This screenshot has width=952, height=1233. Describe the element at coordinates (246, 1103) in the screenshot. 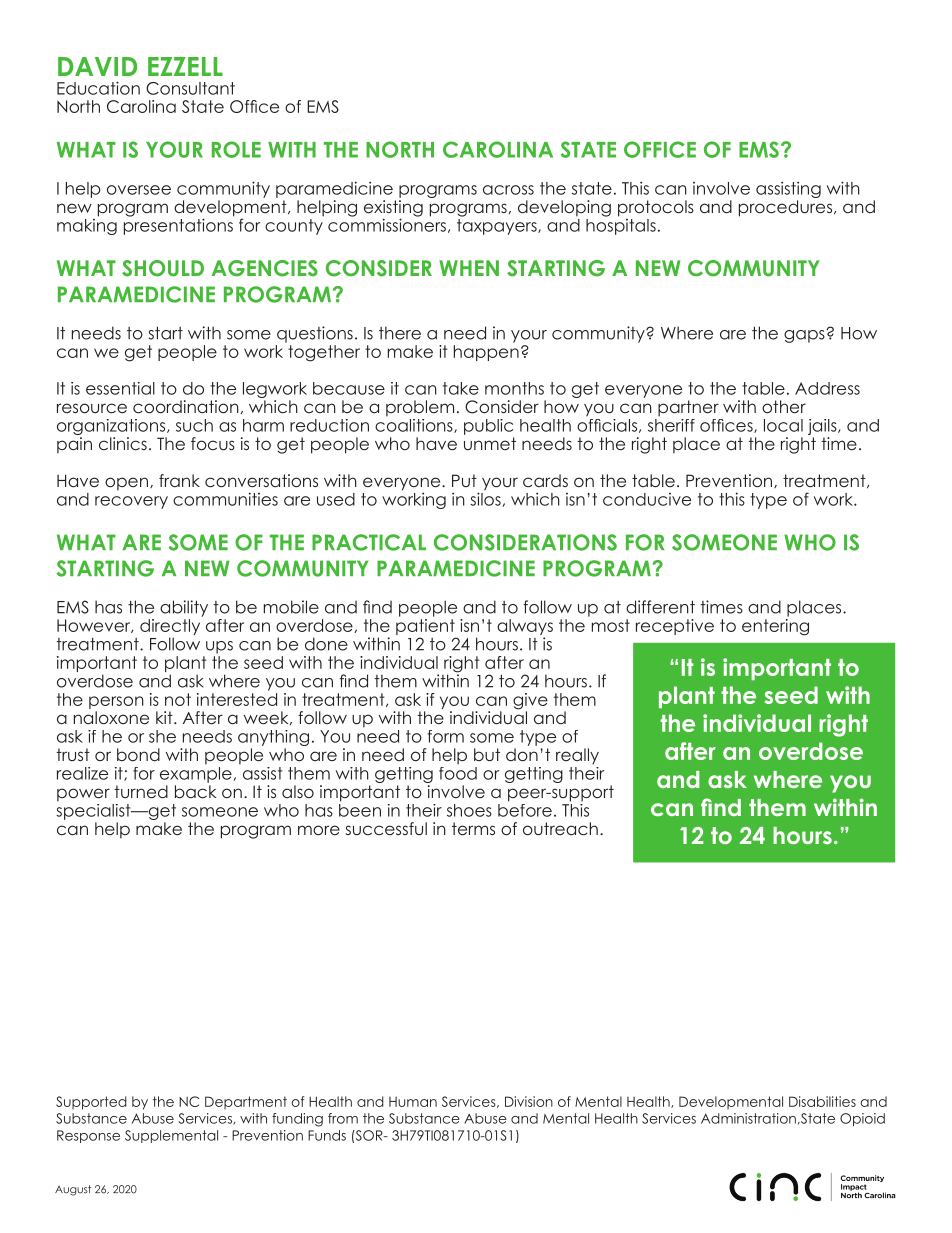

I see `Department` at that location.
